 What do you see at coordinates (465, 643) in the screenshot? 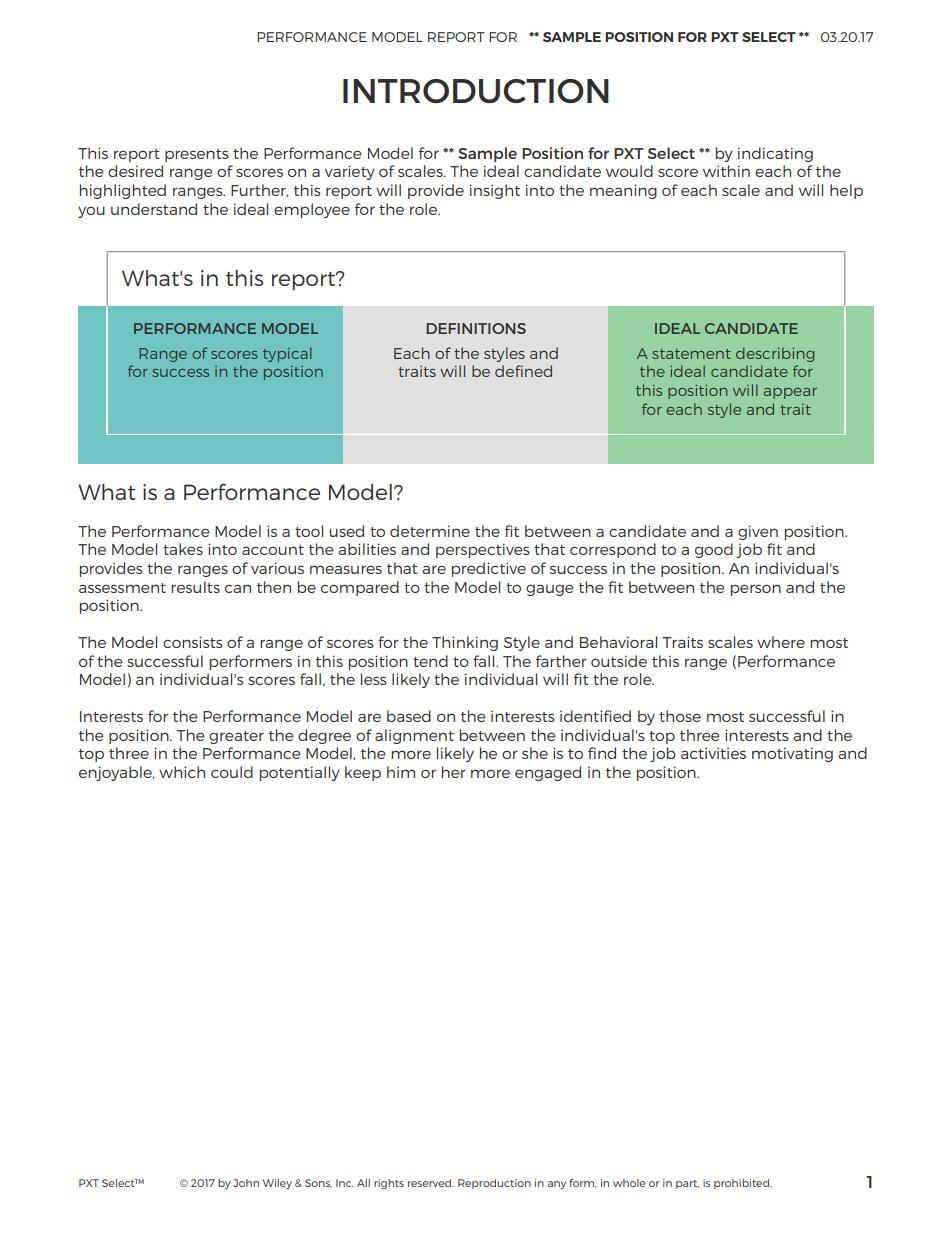
I see `Thinking` at bounding box center [465, 643].
